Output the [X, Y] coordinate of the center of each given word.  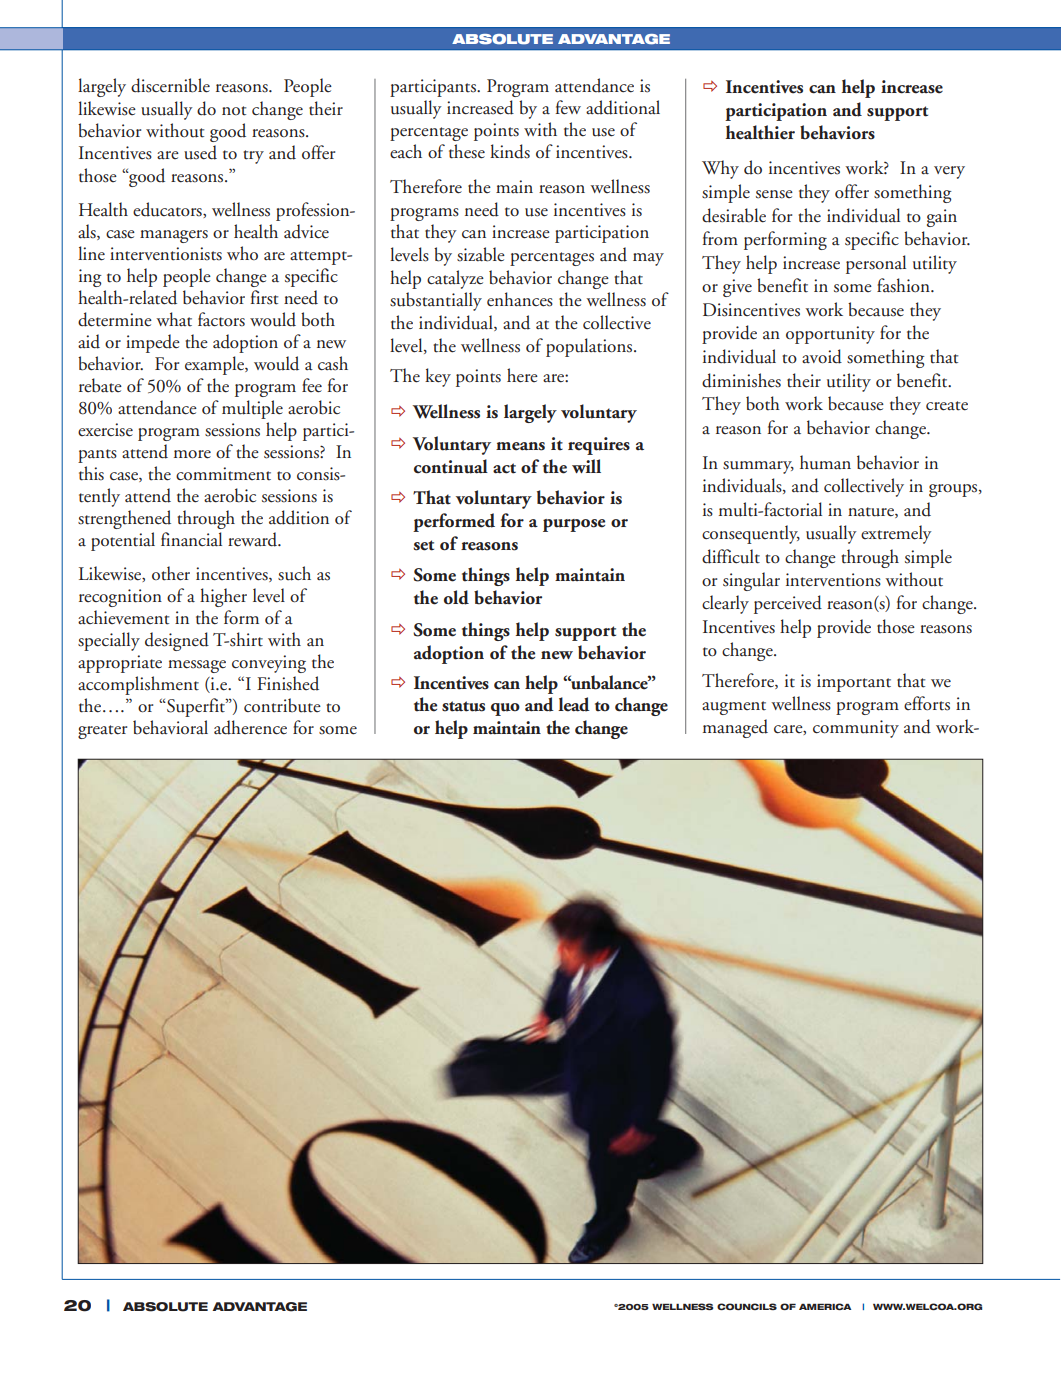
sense [774, 194]
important [854, 683]
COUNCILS [747, 1306]
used [200, 152]
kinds [510, 151]
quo [505, 709]
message [197, 666]
